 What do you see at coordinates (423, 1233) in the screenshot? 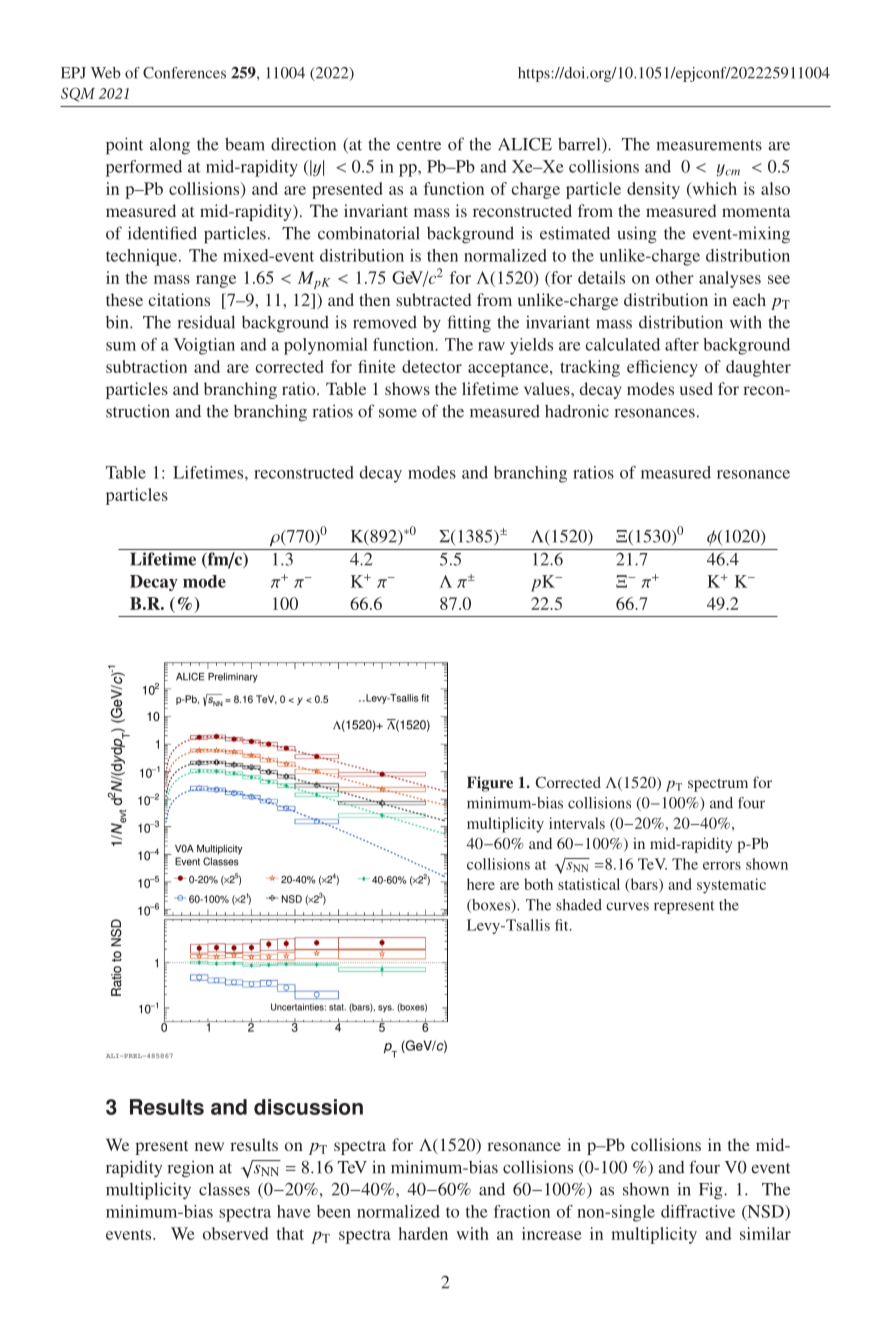
I see `harden` at bounding box center [423, 1233].
